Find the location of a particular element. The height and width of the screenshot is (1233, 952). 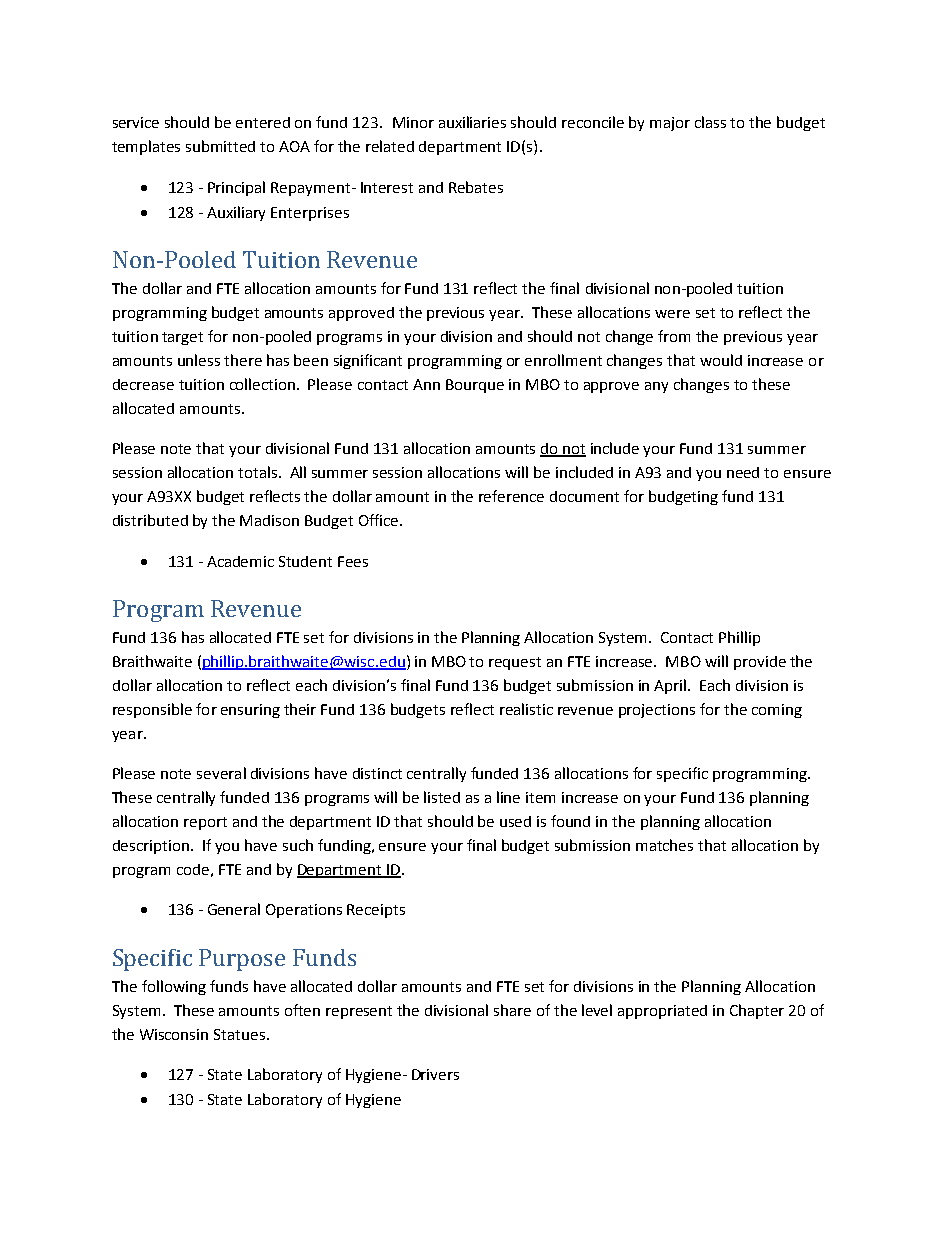

appropriated is located at coordinates (662, 1012).
